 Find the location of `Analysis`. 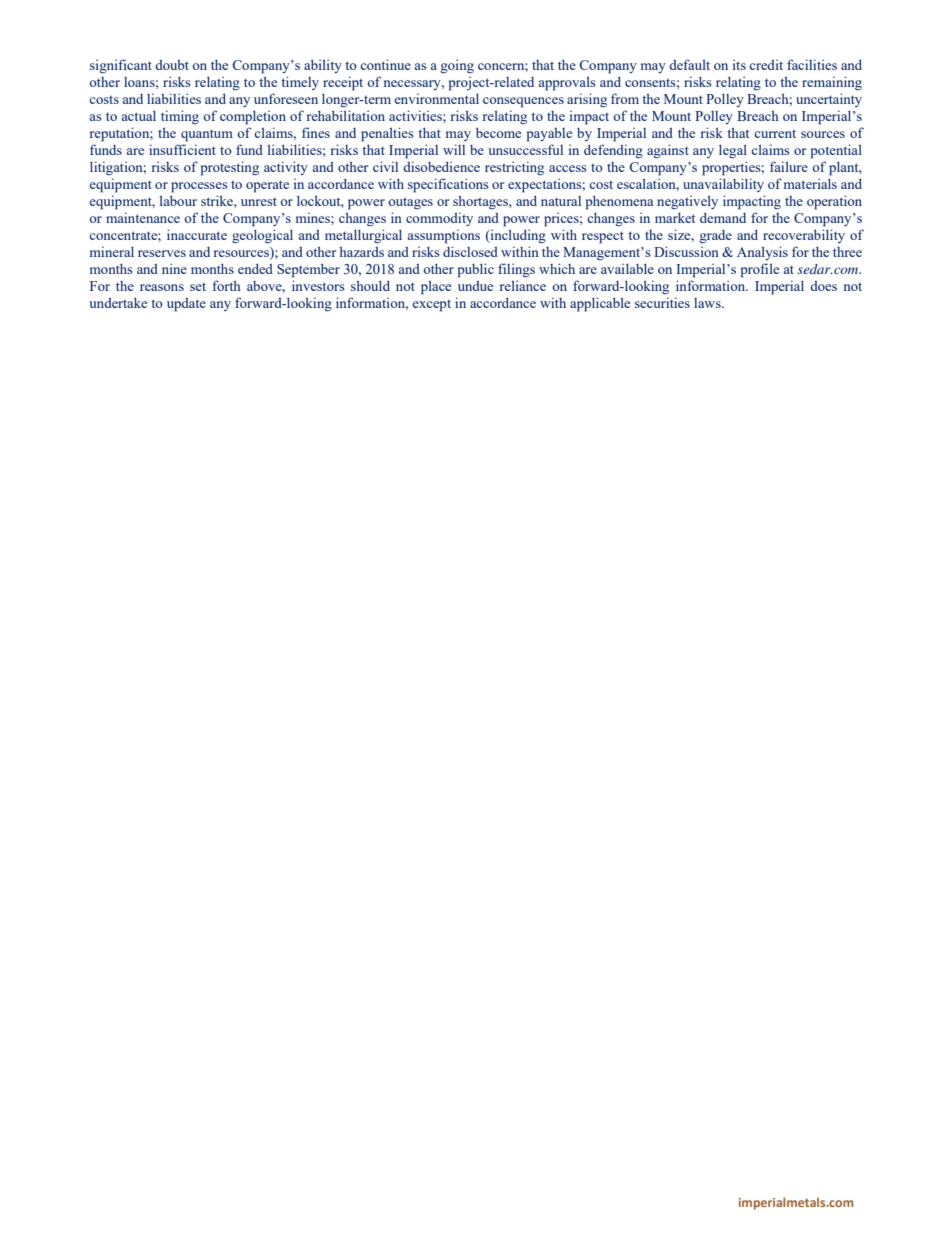

Analysis is located at coordinates (762, 253).
